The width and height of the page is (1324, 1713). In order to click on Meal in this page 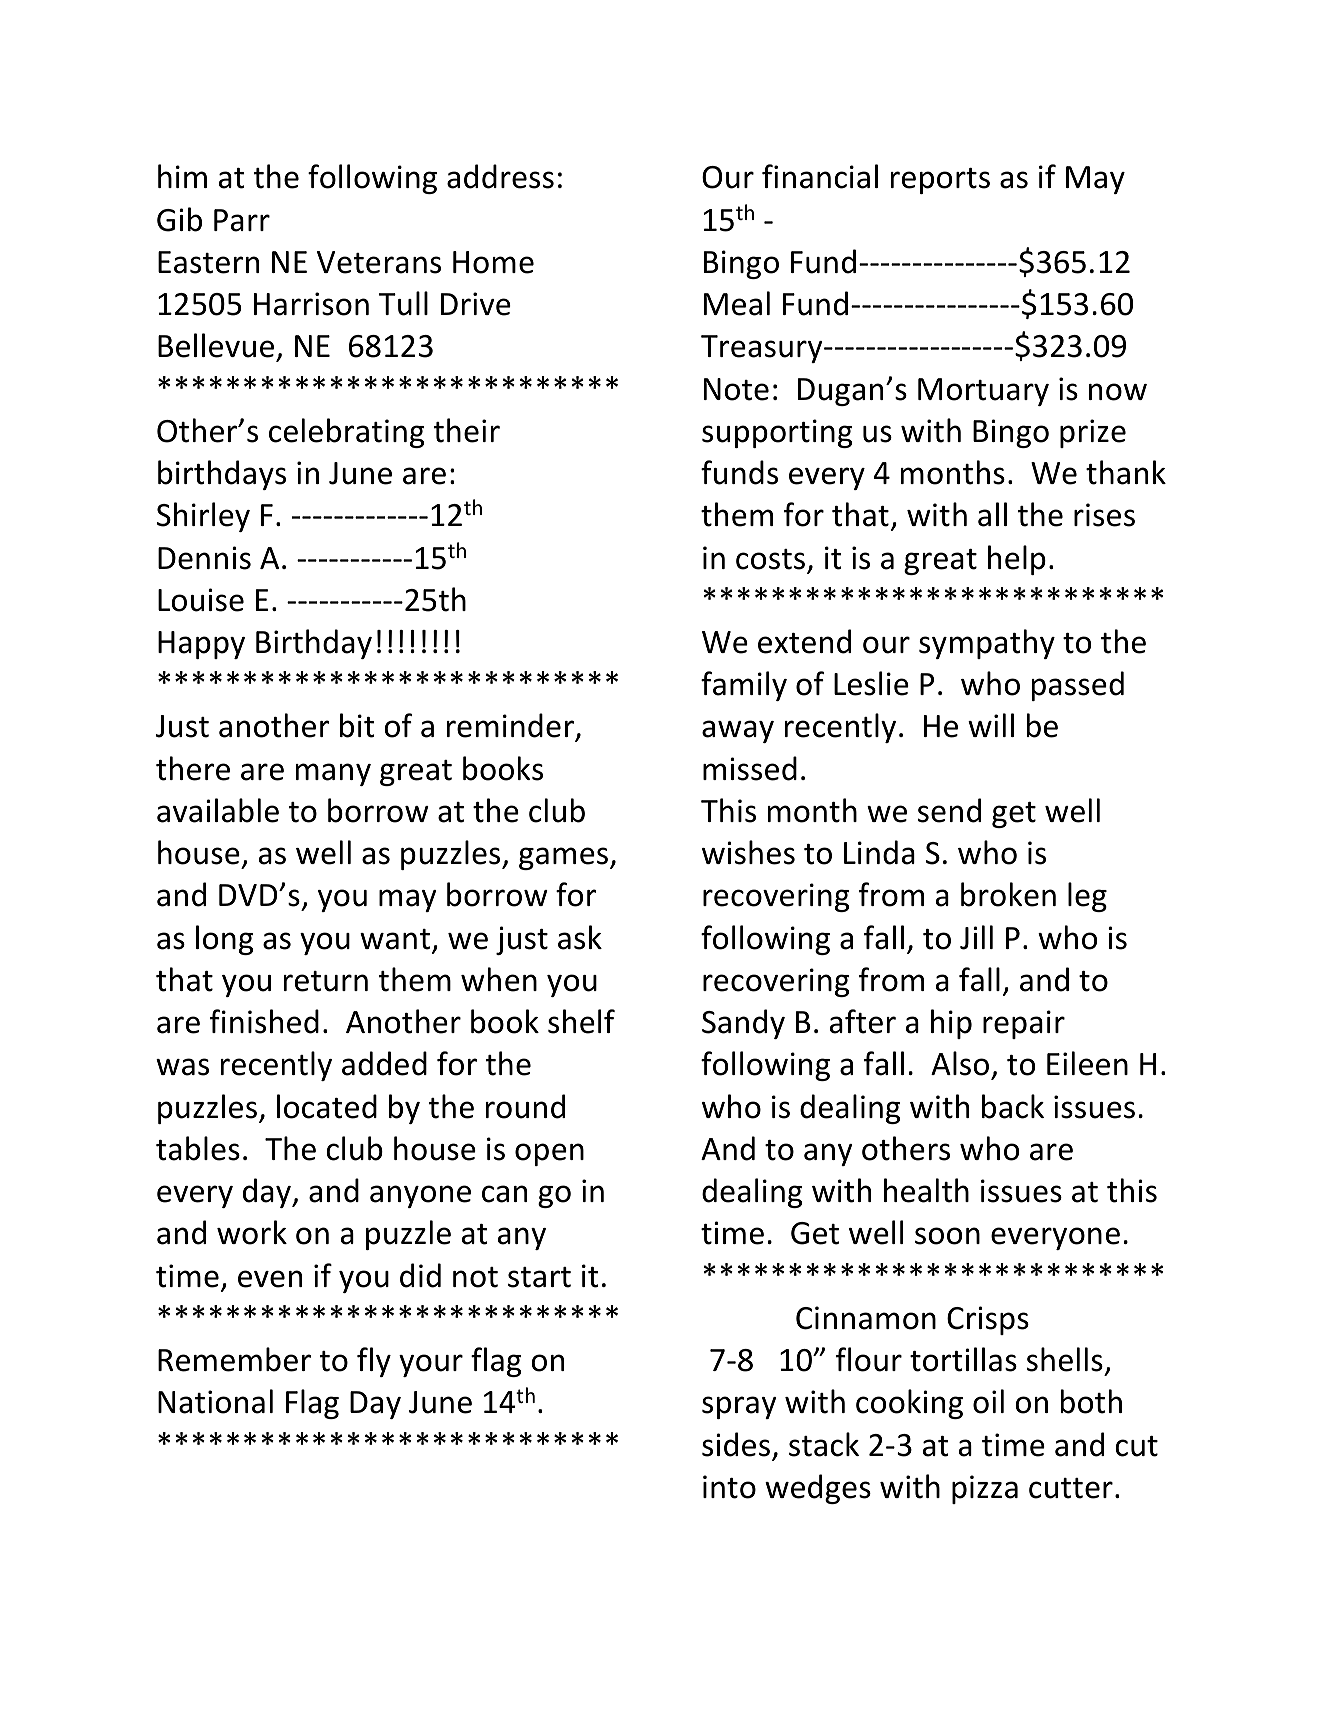, I will do `click(737, 303)`.
